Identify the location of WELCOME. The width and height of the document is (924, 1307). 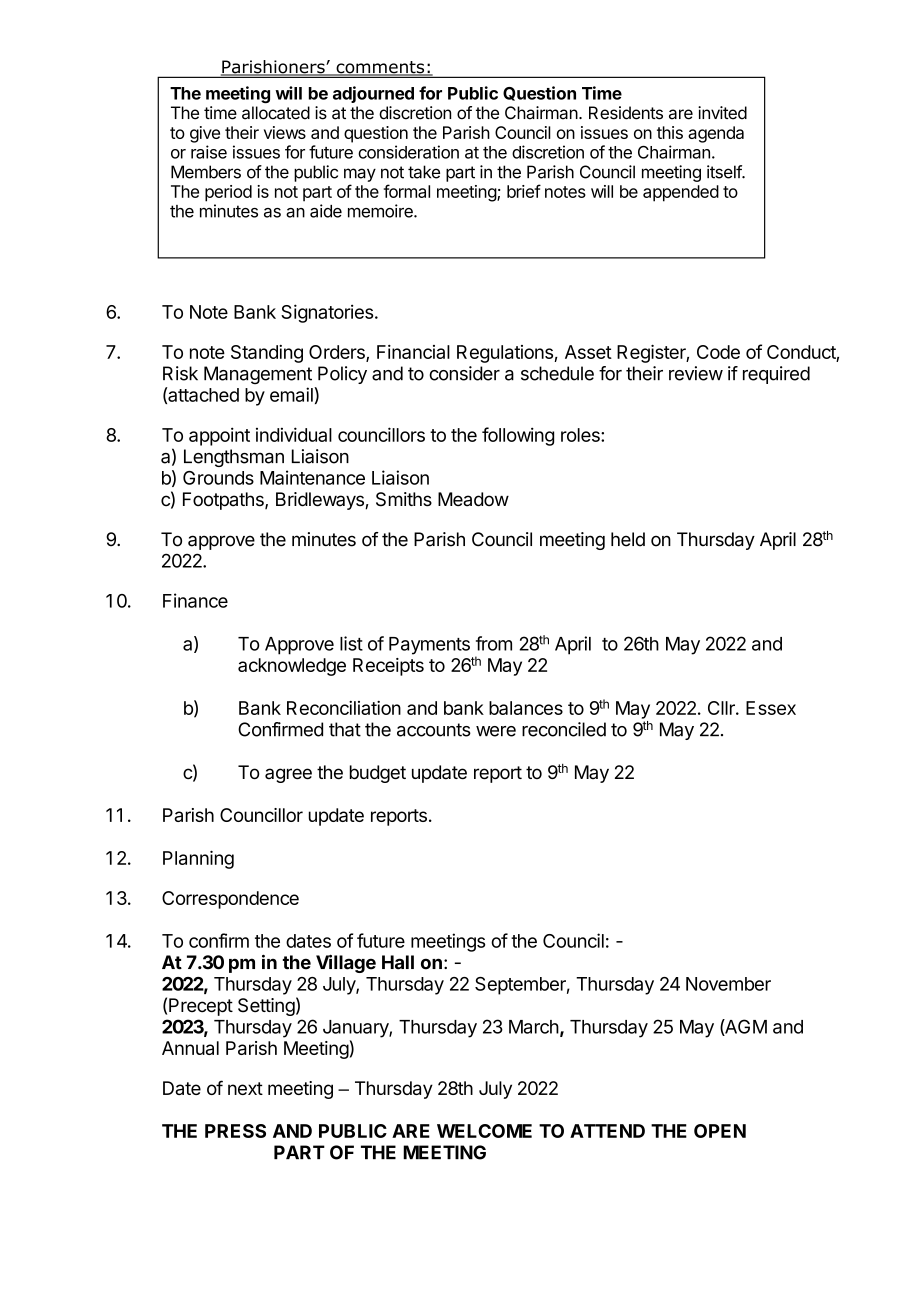
(484, 1131).
